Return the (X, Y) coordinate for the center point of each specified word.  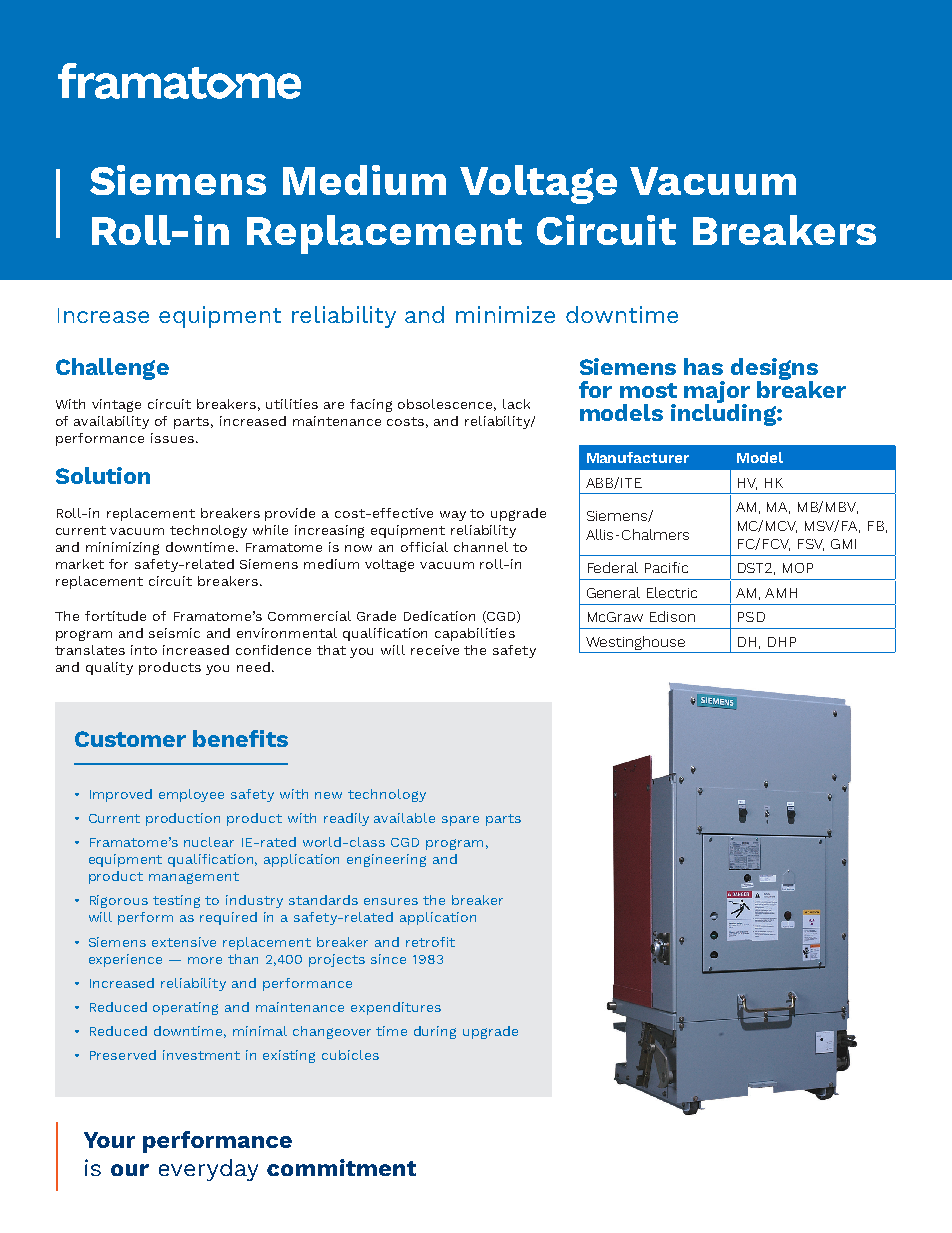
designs (774, 370)
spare (460, 821)
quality (109, 668)
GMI (843, 544)
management (194, 878)
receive (435, 650)
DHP (782, 642)
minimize (505, 314)
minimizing (122, 548)
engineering (386, 860)
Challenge (112, 369)
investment (201, 1055)
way (453, 516)
